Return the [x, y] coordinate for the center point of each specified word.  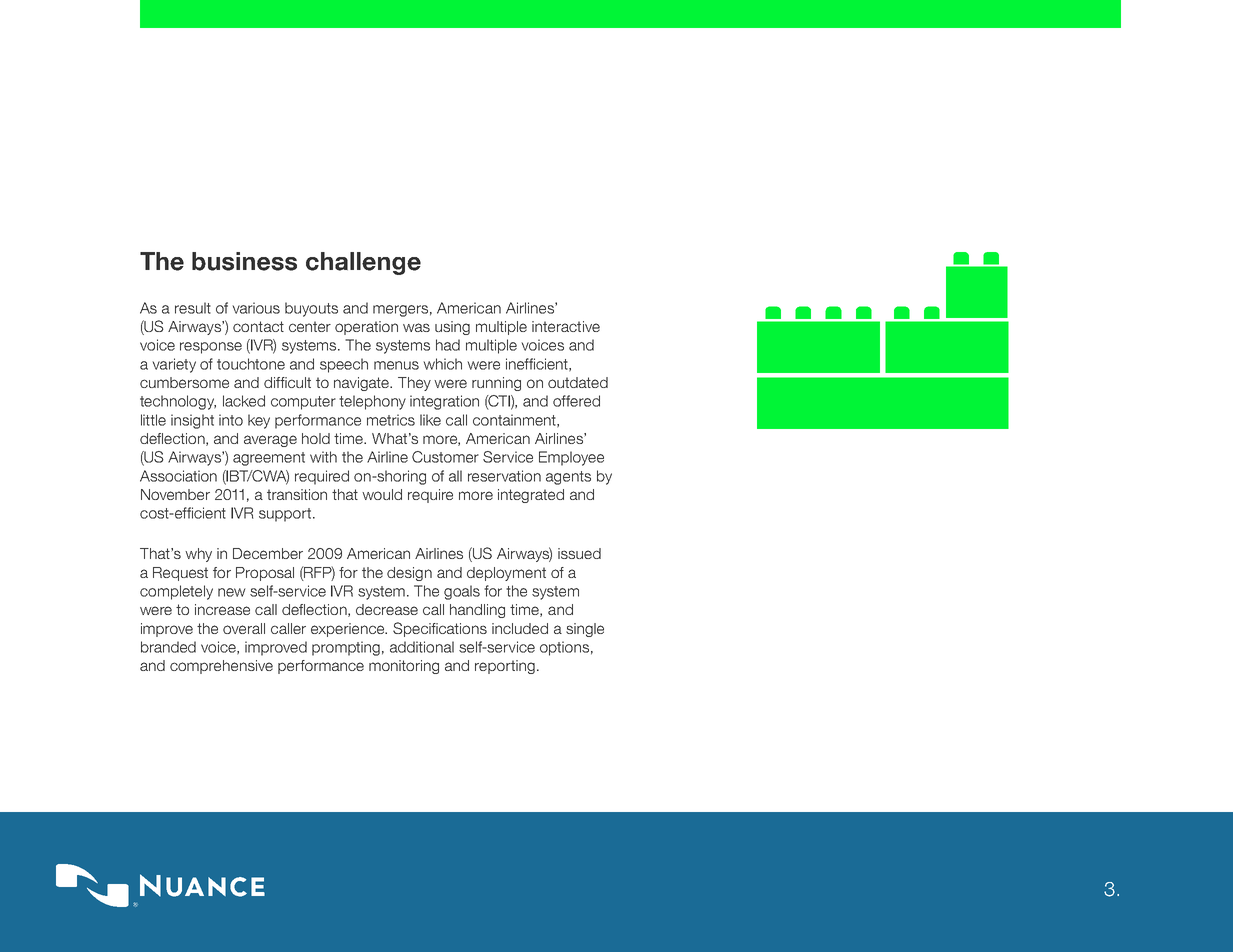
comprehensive [221, 667]
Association [178, 476]
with [323, 457]
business [244, 261]
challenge [363, 263]
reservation [504, 476]
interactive [566, 326]
